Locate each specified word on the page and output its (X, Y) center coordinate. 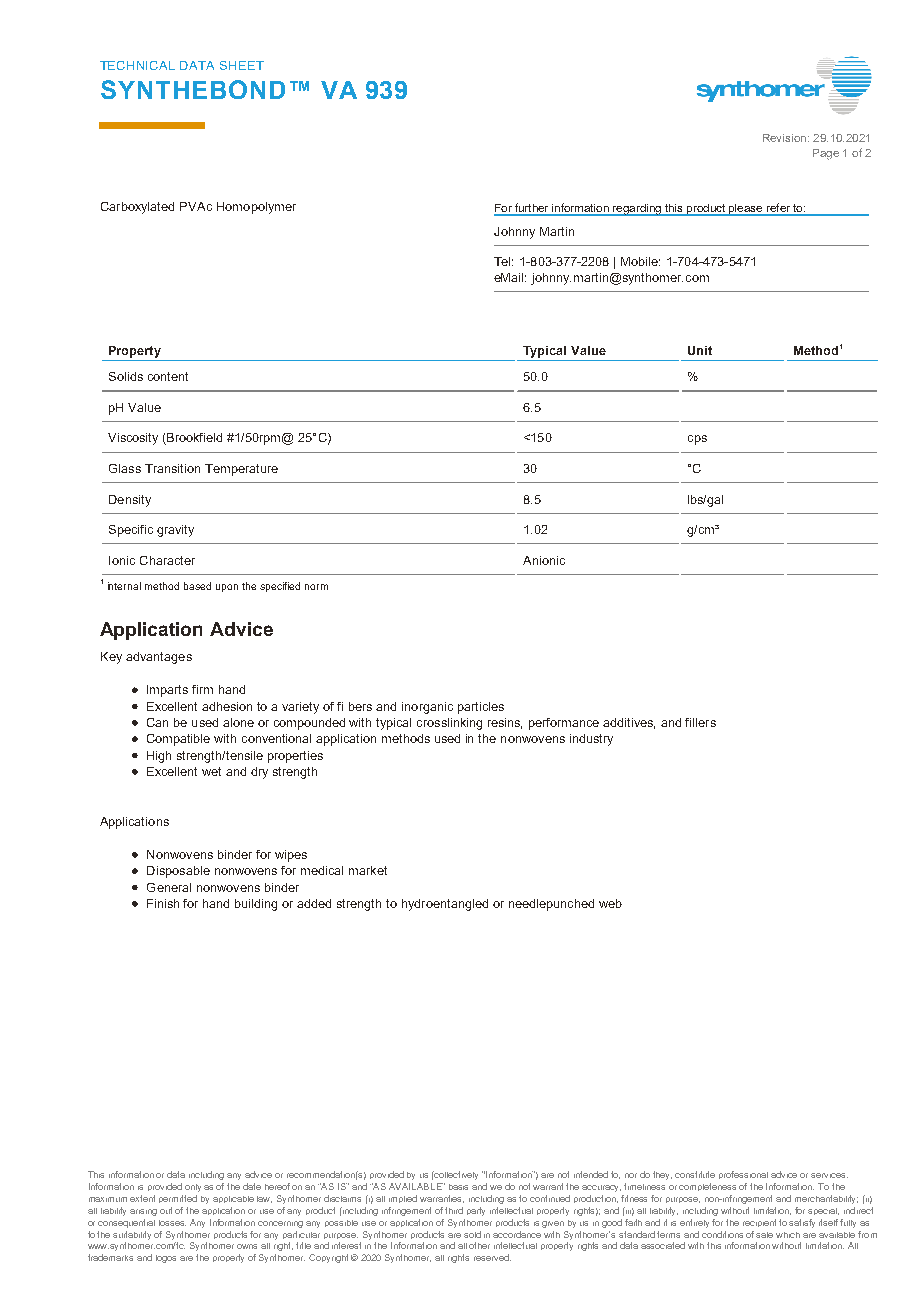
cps (697, 440)
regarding (637, 210)
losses (172, 1223)
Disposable (178, 872)
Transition (172, 468)
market (368, 870)
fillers (700, 722)
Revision (786, 138)
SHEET (242, 65)
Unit (700, 350)
